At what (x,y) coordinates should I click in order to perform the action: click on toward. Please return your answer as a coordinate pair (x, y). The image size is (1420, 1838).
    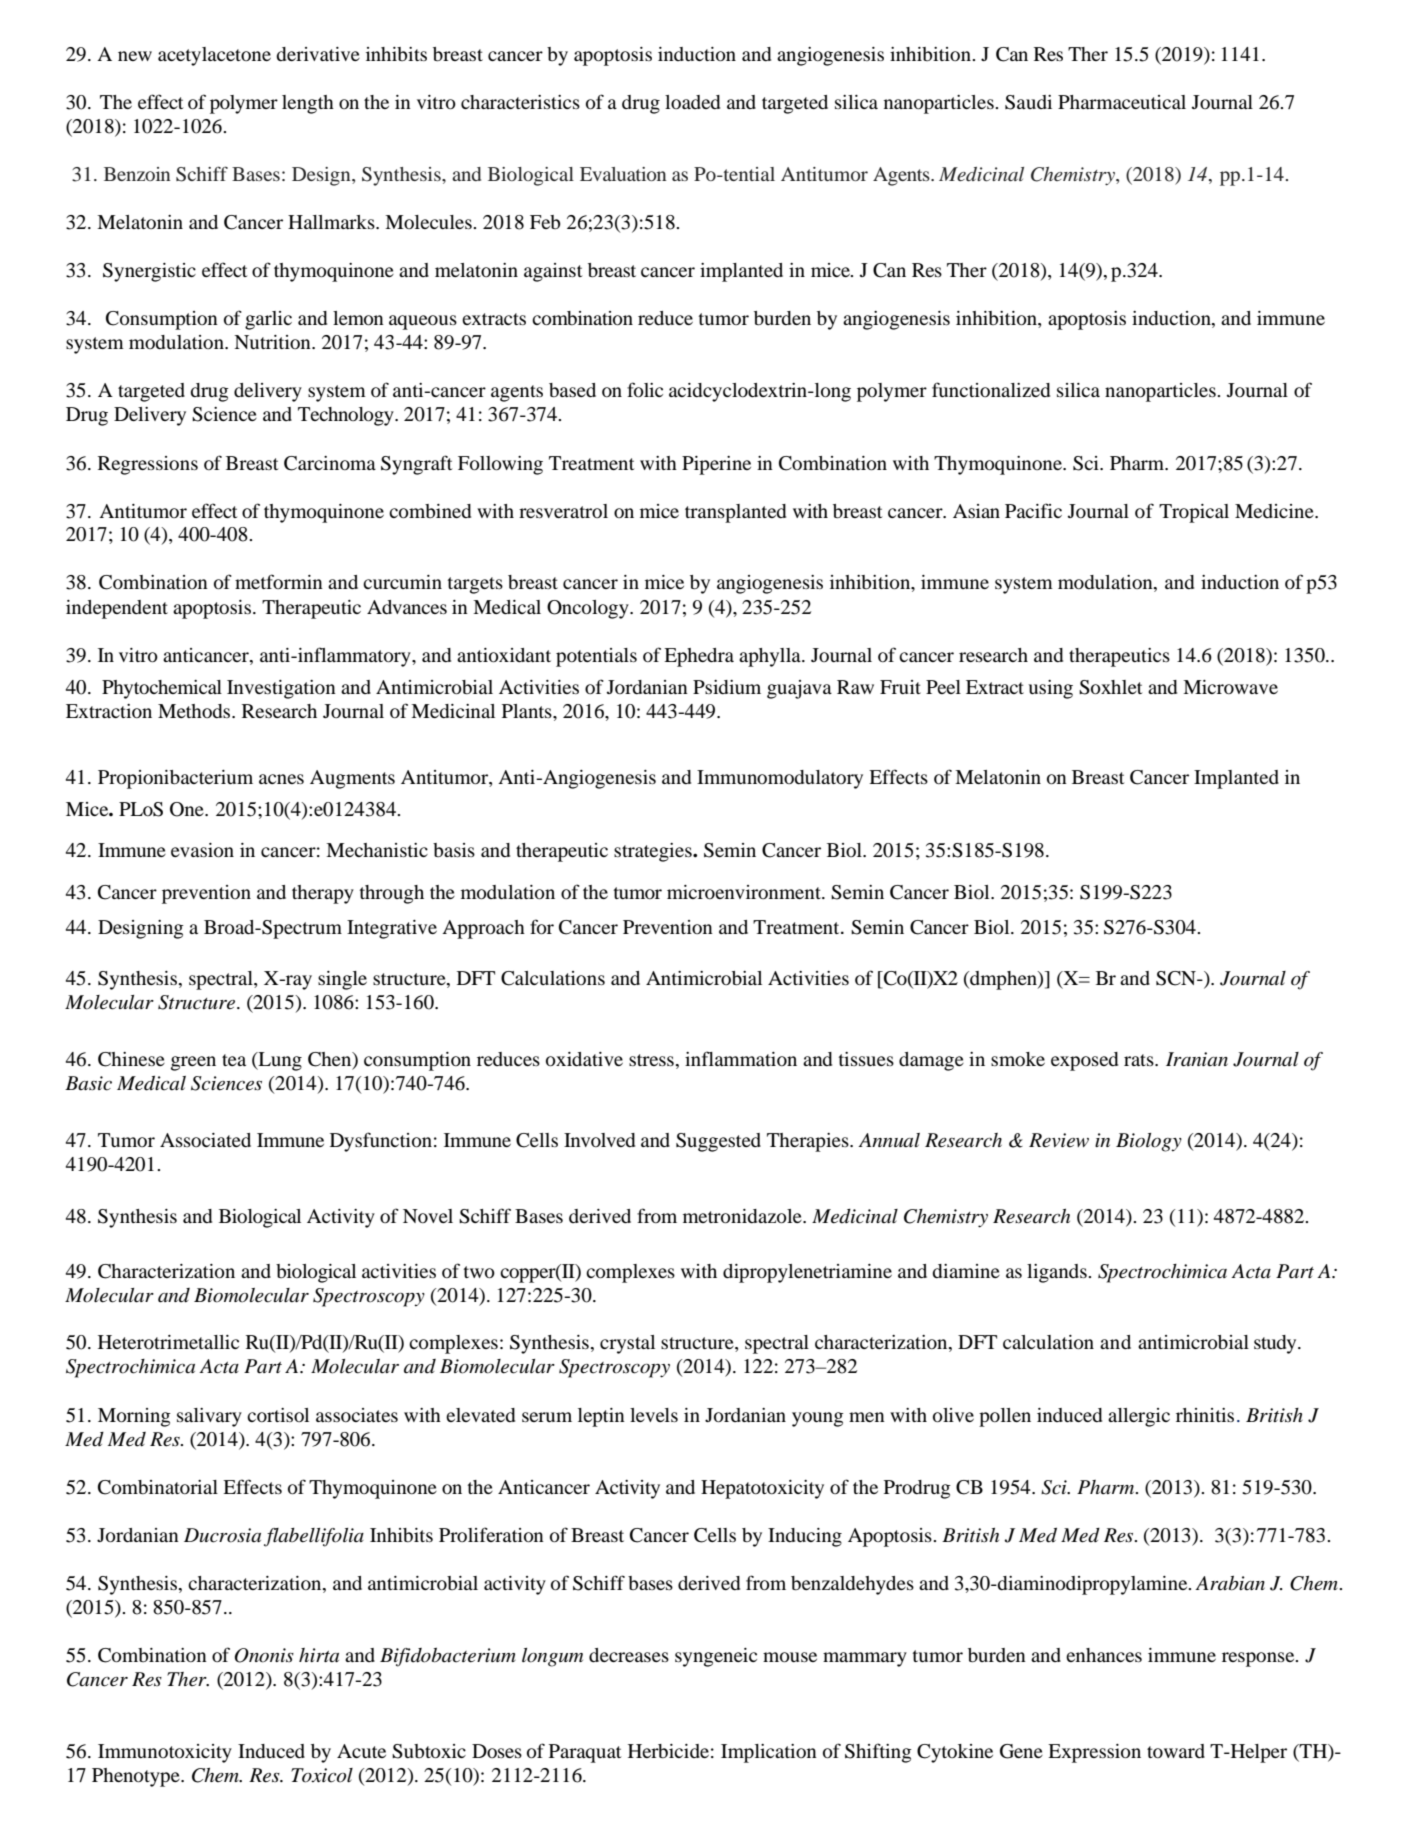
    Looking at the image, I should click on (1176, 1751).
